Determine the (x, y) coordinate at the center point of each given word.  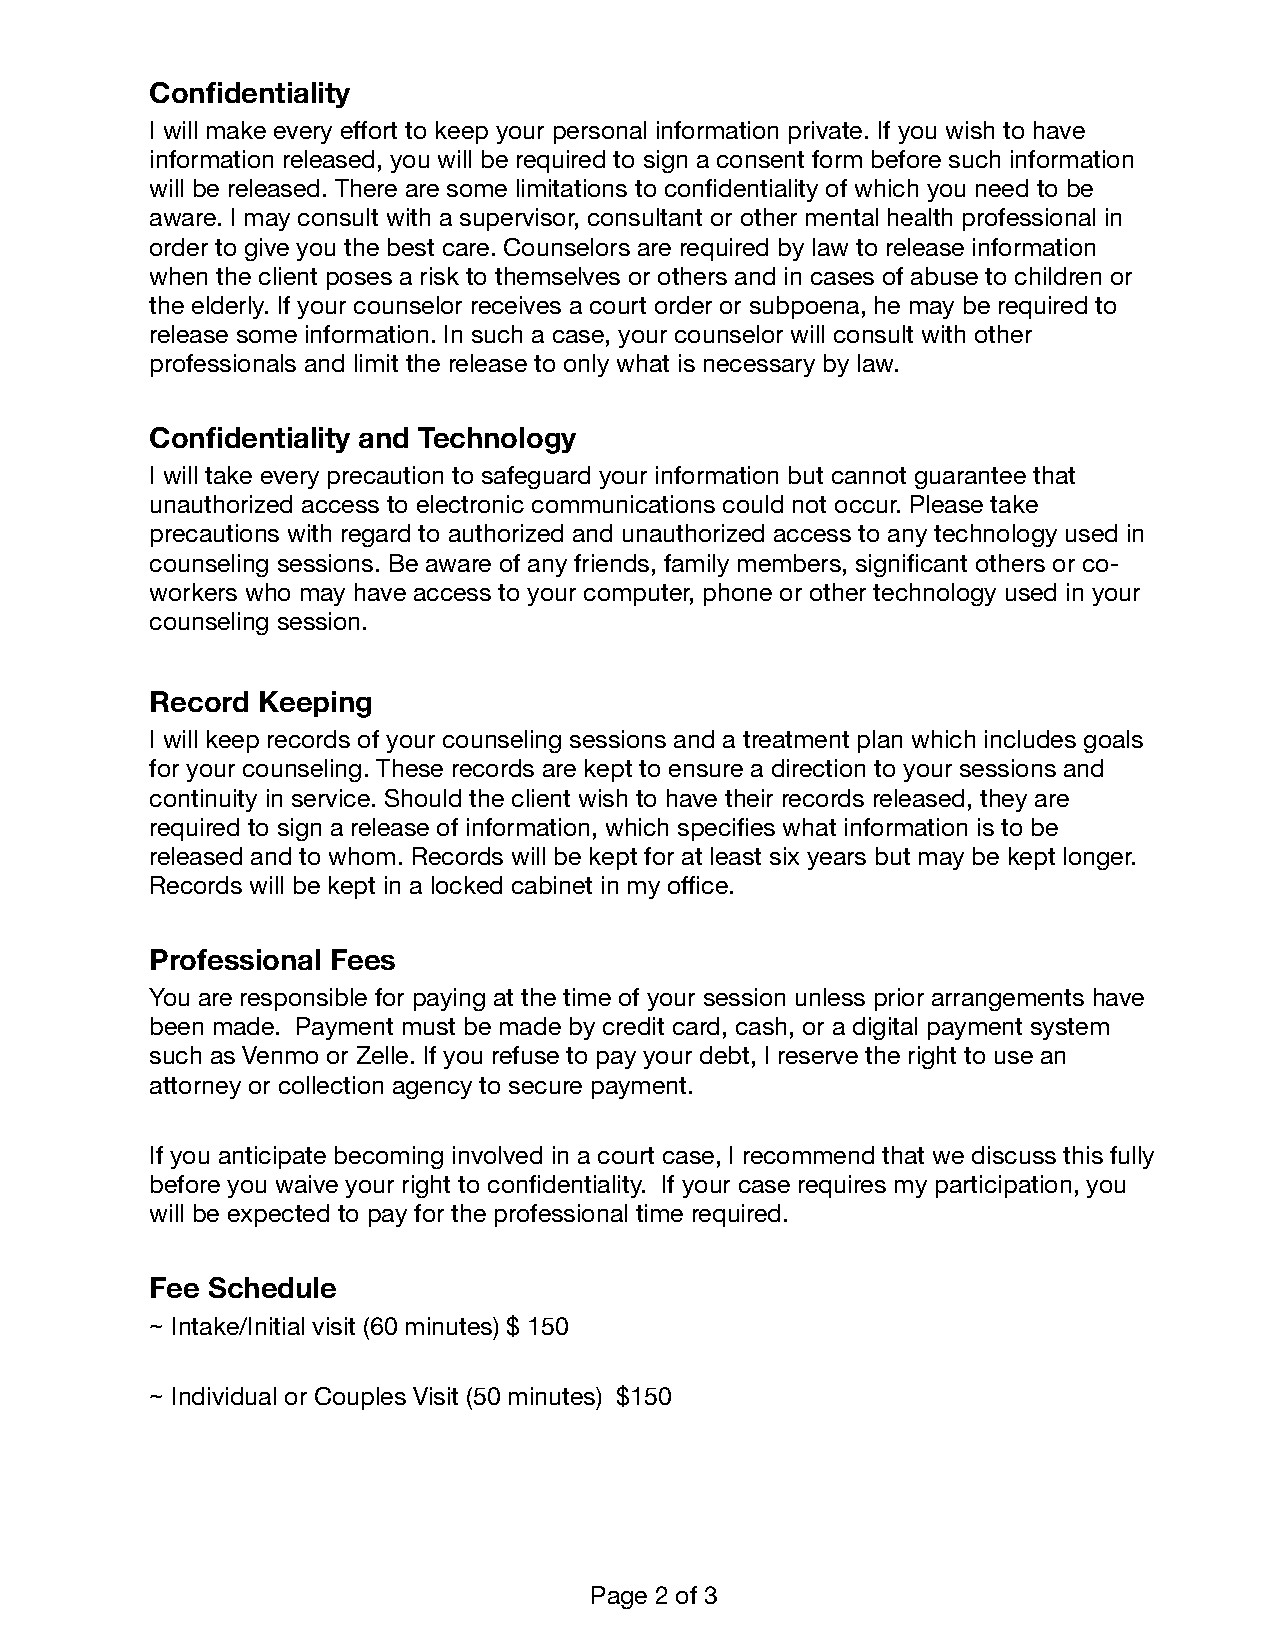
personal (600, 132)
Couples (360, 1398)
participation (1003, 1186)
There (366, 188)
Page (619, 1597)
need (1002, 188)
